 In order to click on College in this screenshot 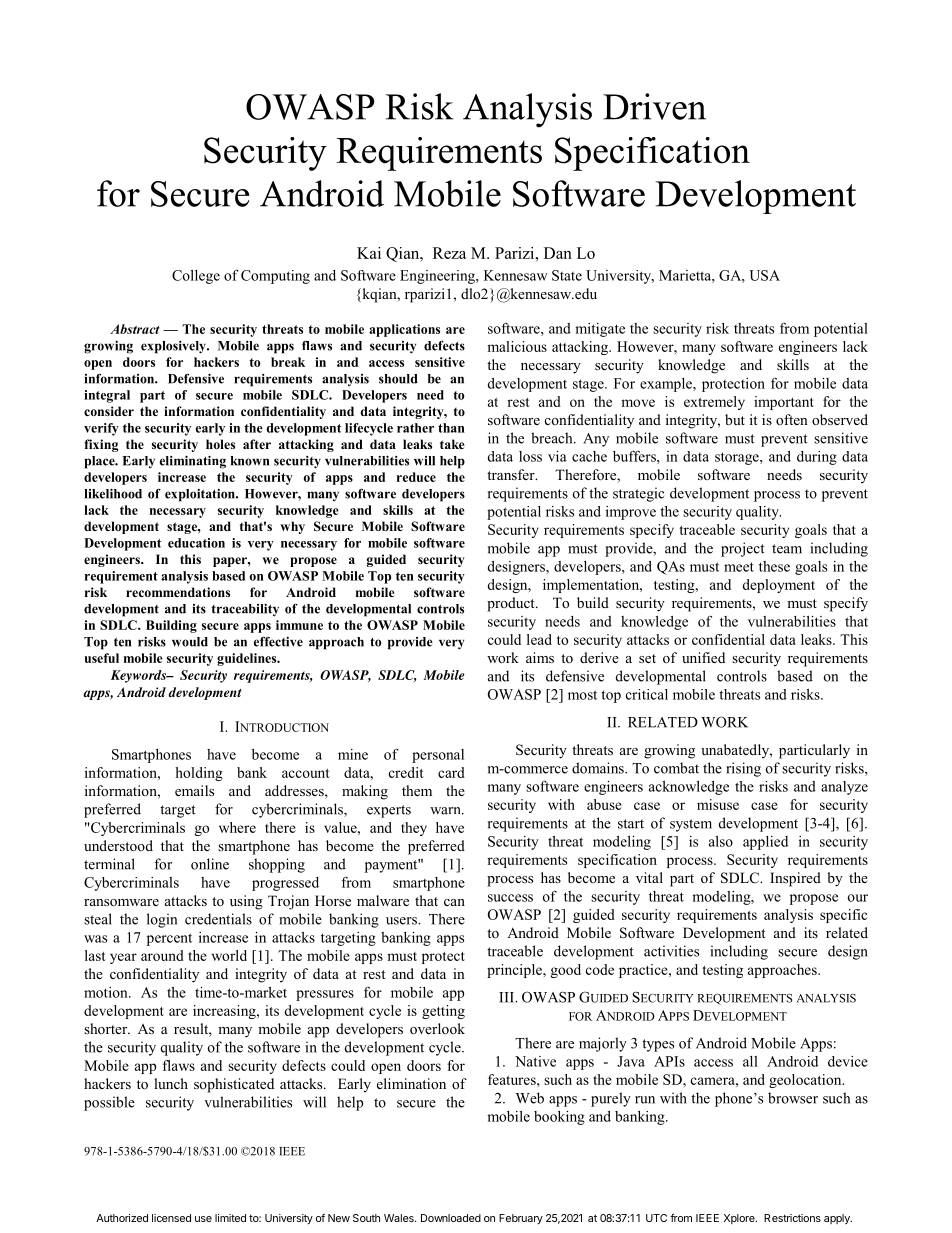, I will do `click(196, 277)`.
